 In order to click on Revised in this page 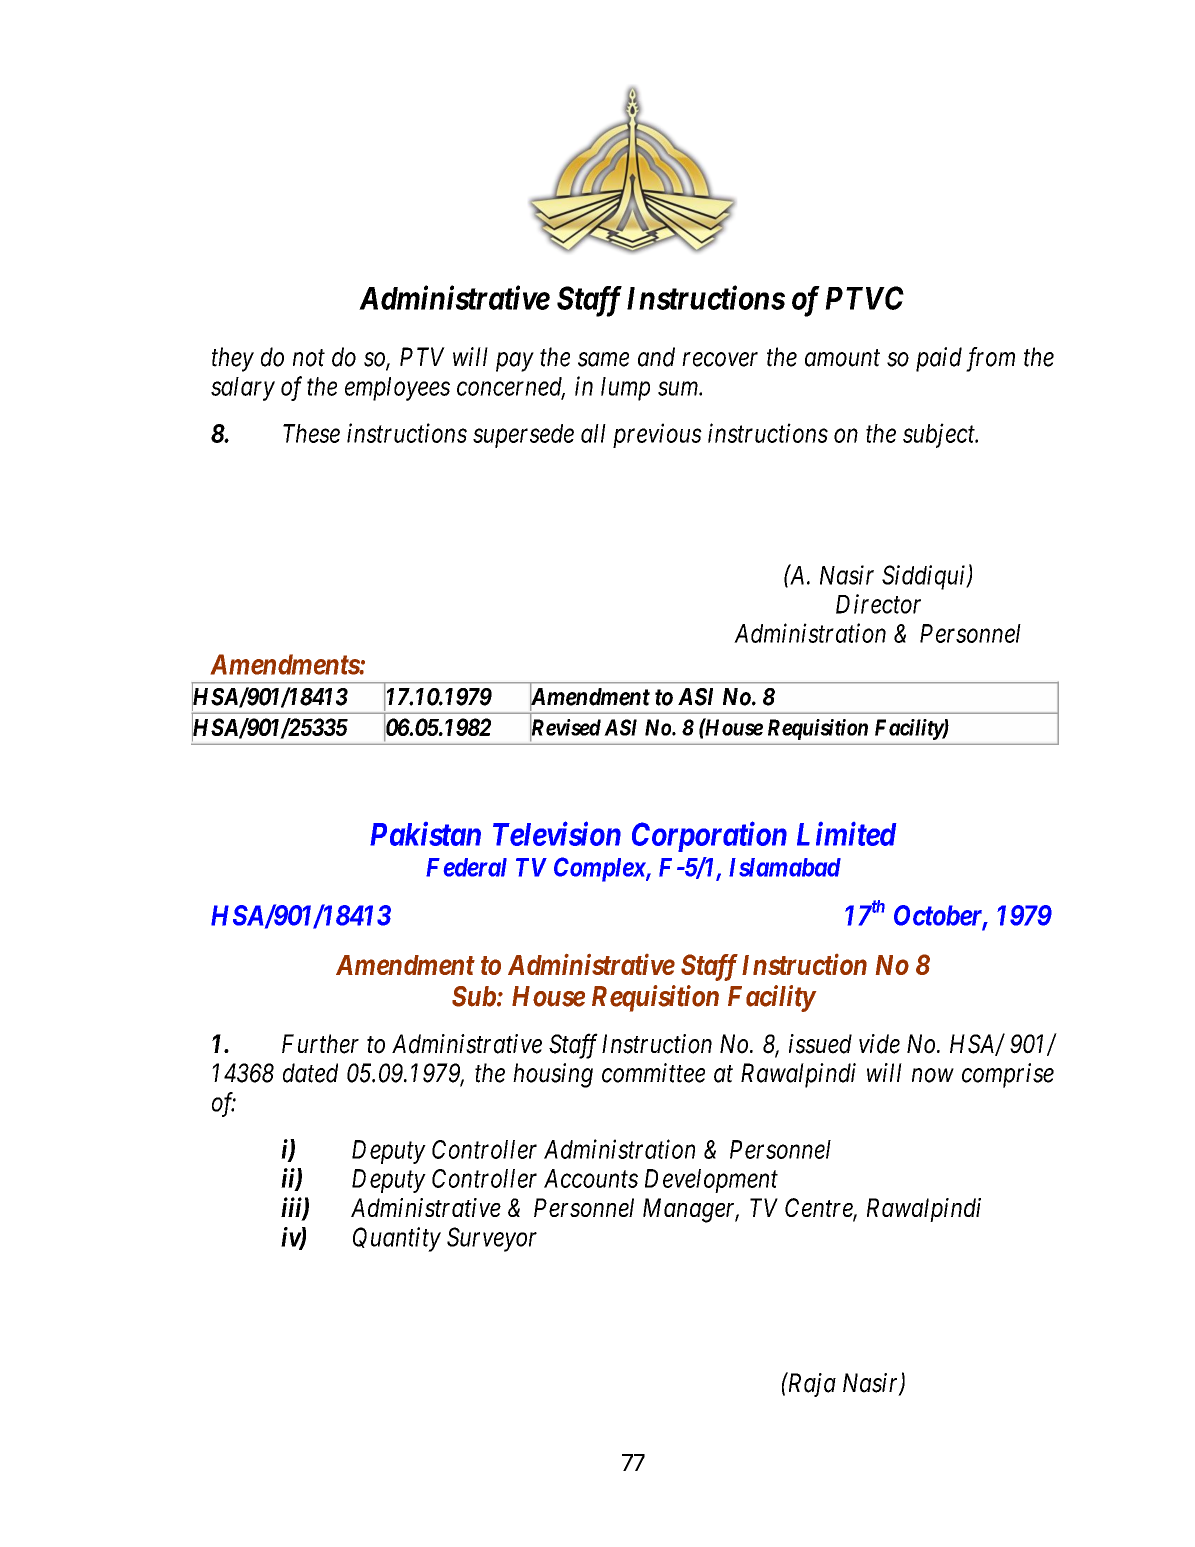, I will do `click(565, 728)`.
